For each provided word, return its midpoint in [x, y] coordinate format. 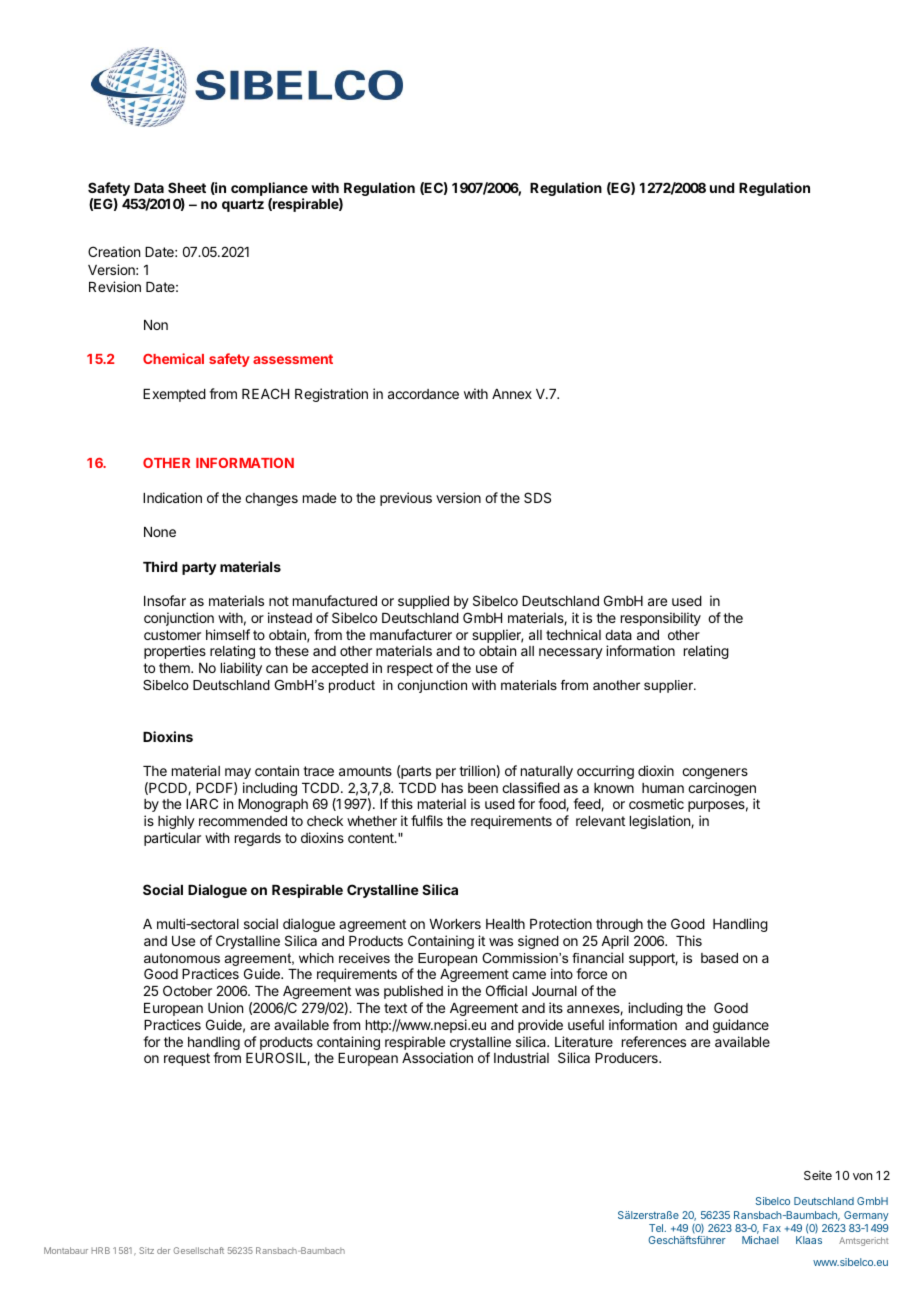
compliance [269, 190]
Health [505, 924]
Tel [657, 1228]
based [719, 958]
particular [172, 839]
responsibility [661, 619]
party [199, 568]
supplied [423, 602]
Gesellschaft [198, 1250]
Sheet [187, 187]
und [722, 188]
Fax [772, 1228]
